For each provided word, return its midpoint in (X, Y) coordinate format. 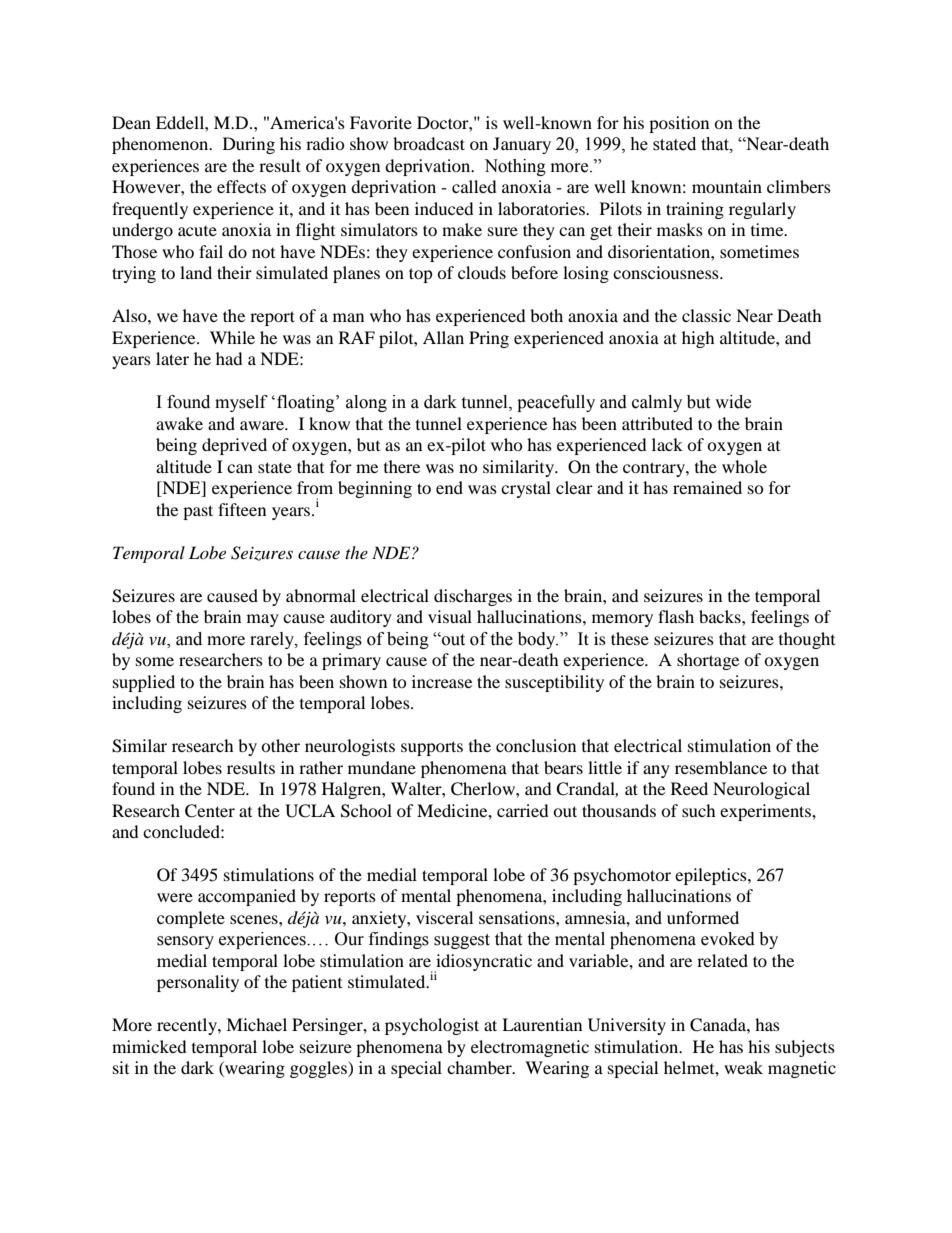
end (449, 487)
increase (442, 681)
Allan (443, 337)
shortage (708, 661)
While (232, 337)
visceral (444, 917)
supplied (144, 683)
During (249, 145)
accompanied (247, 897)
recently (188, 1026)
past (198, 512)
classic (706, 315)
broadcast (429, 143)
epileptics (712, 876)
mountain (727, 186)
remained (707, 487)
